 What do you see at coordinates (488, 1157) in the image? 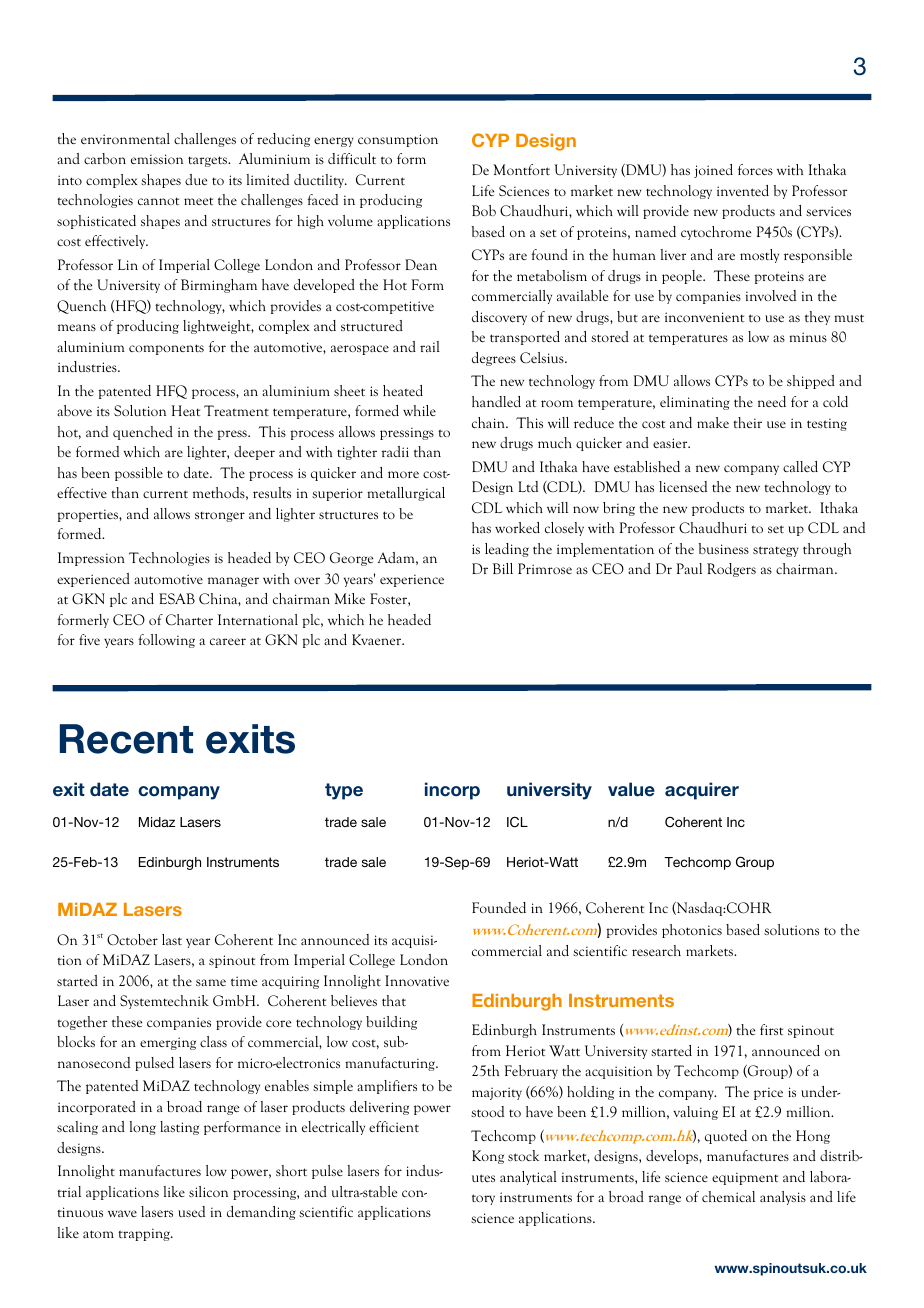
I see `Kong` at bounding box center [488, 1157].
